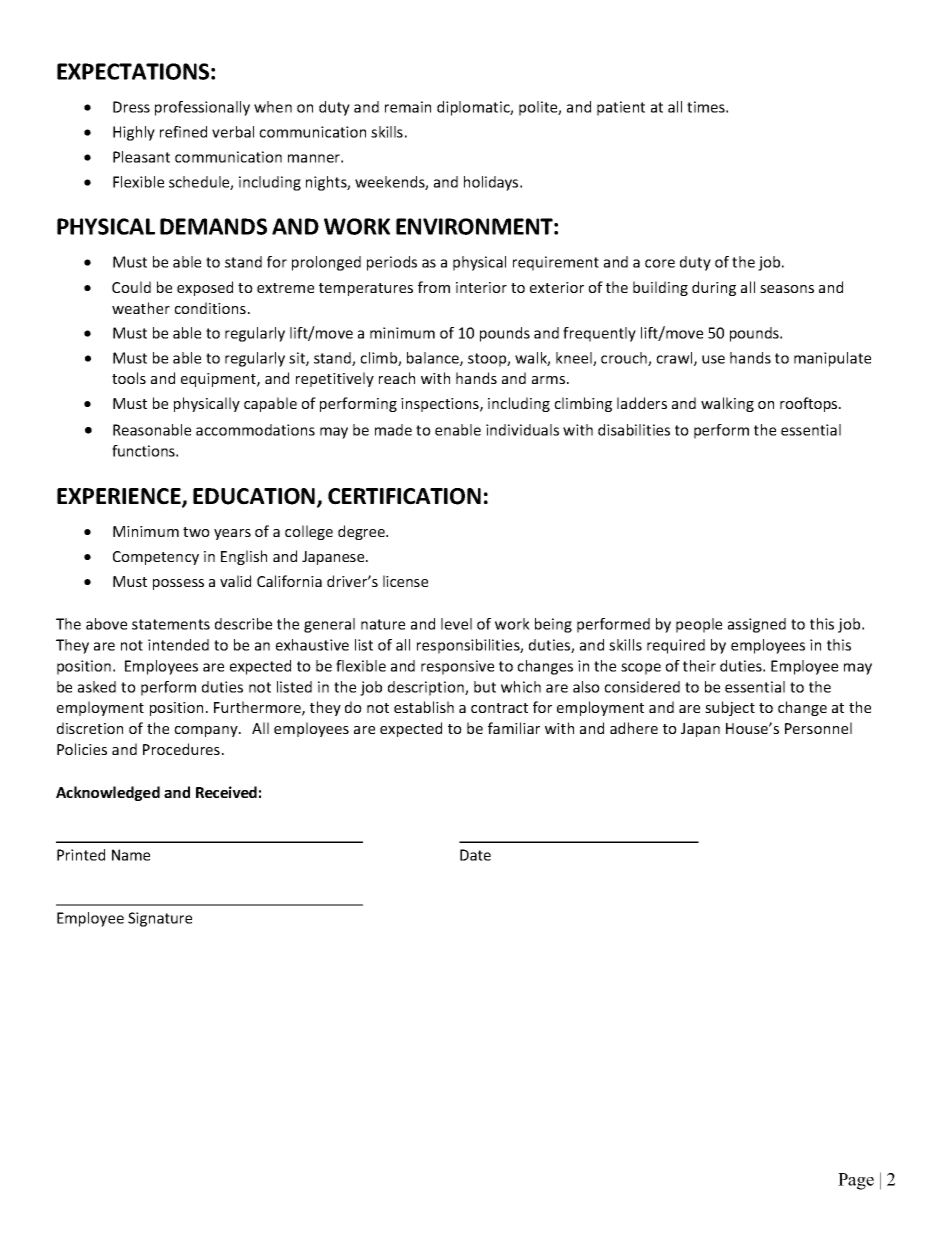 This screenshot has height=1233, width=952. I want to click on patient, so click(621, 108).
